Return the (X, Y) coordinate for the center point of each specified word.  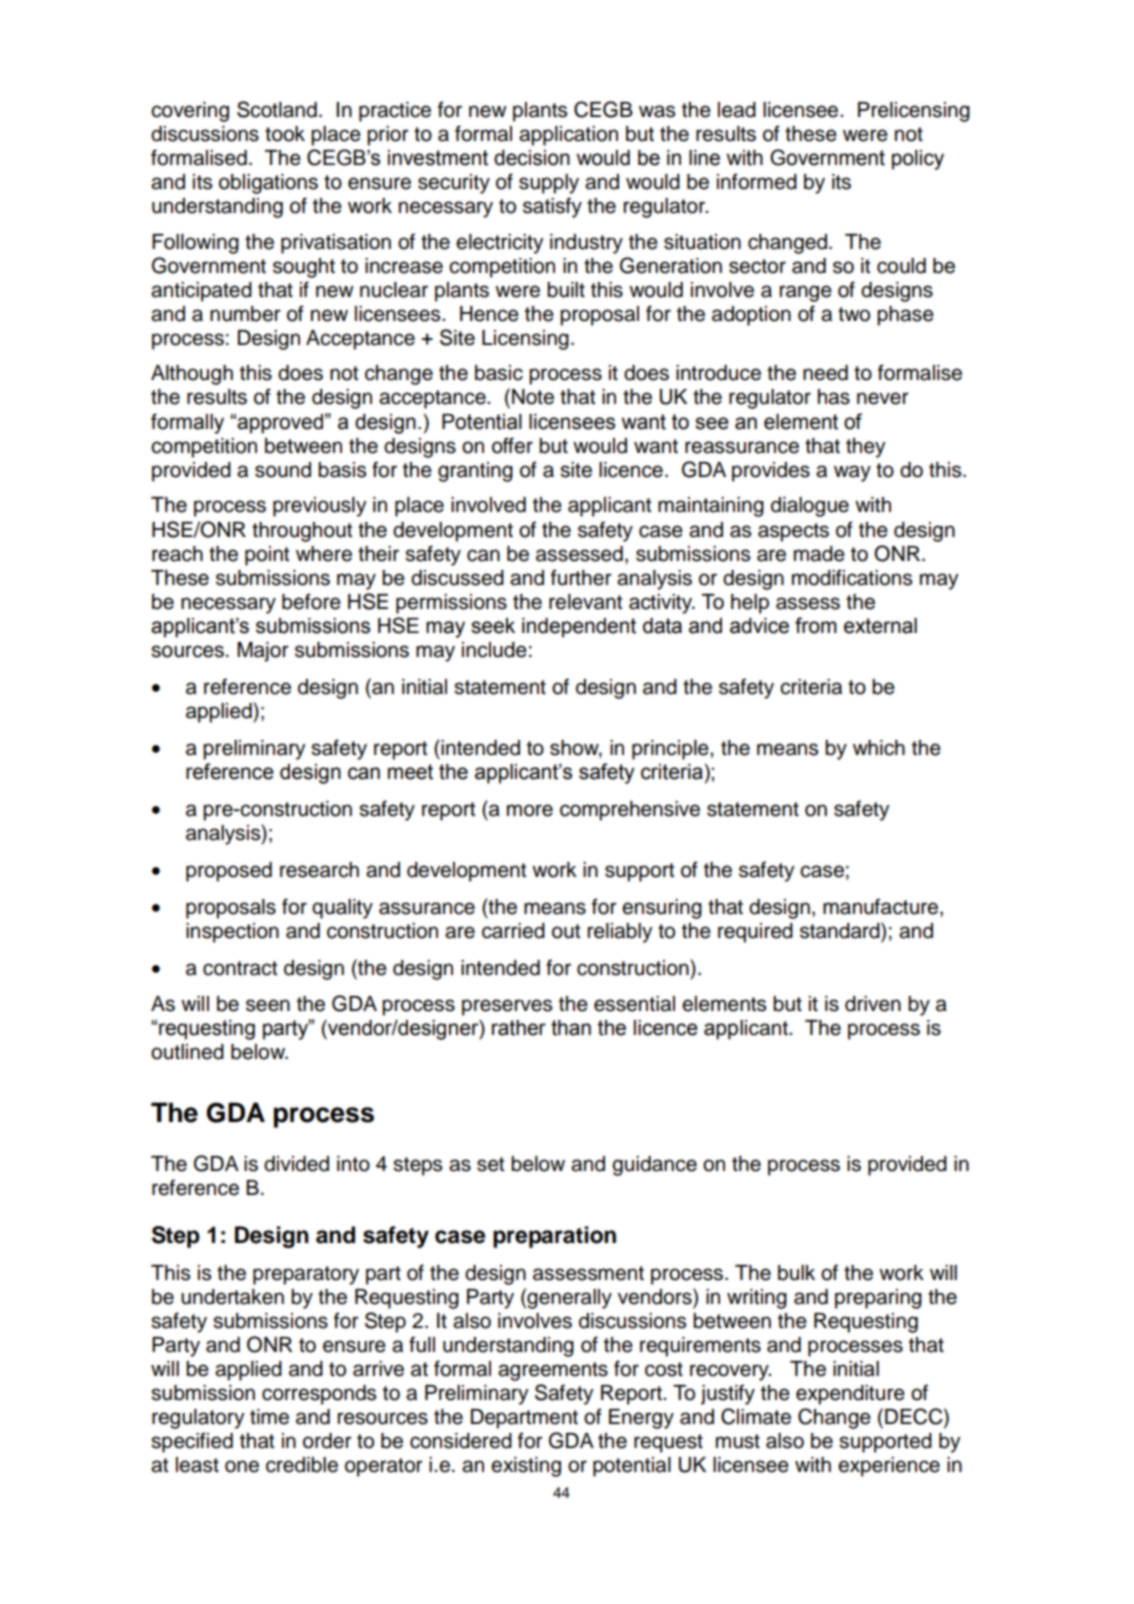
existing (526, 1467)
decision (532, 158)
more (530, 810)
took (285, 134)
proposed (229, 872)
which (879, 748)
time (269, 1417)
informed (757, 181)
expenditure (850, 1395)
